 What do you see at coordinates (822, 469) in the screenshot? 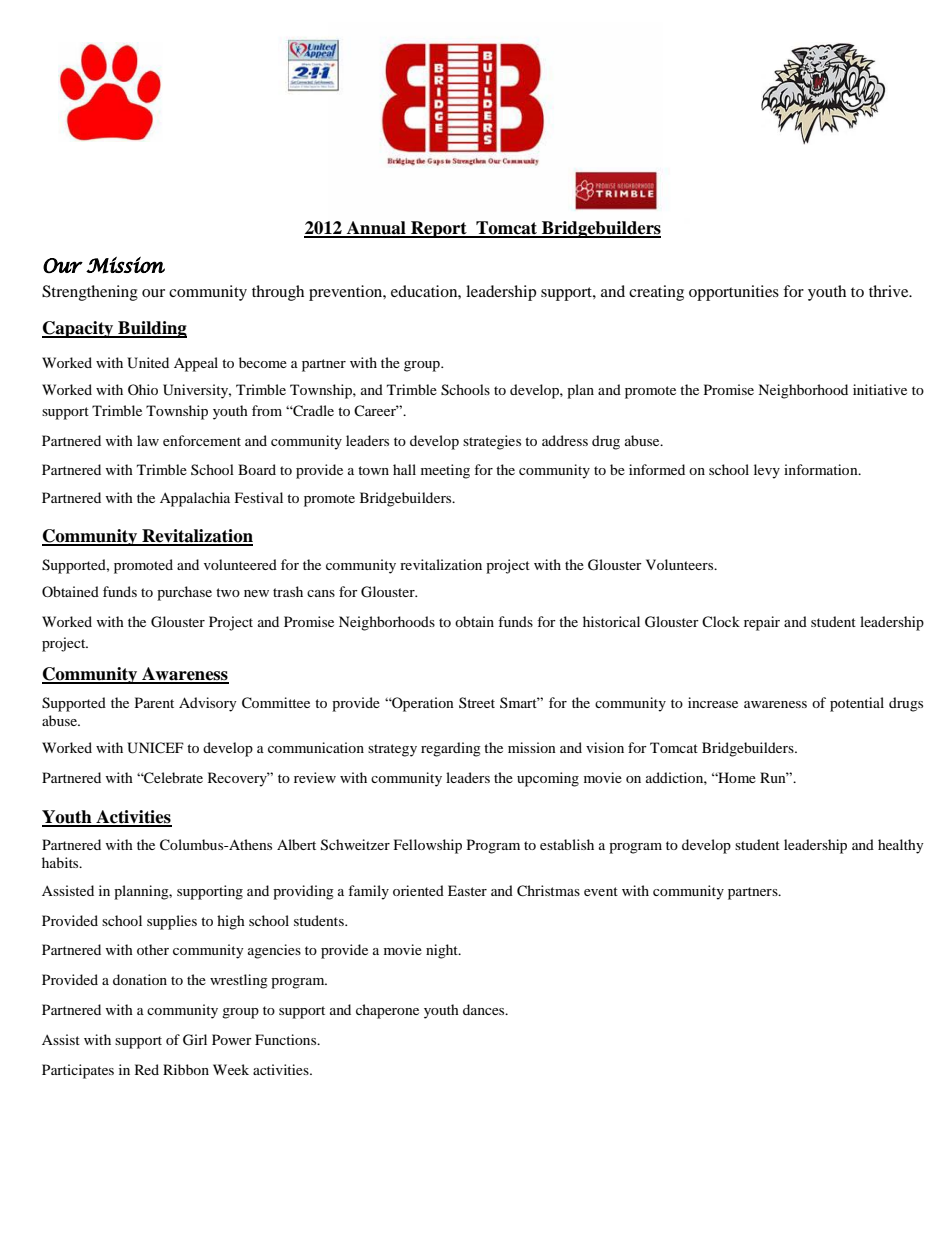
I see `information` at bounding box center [822, 469].
